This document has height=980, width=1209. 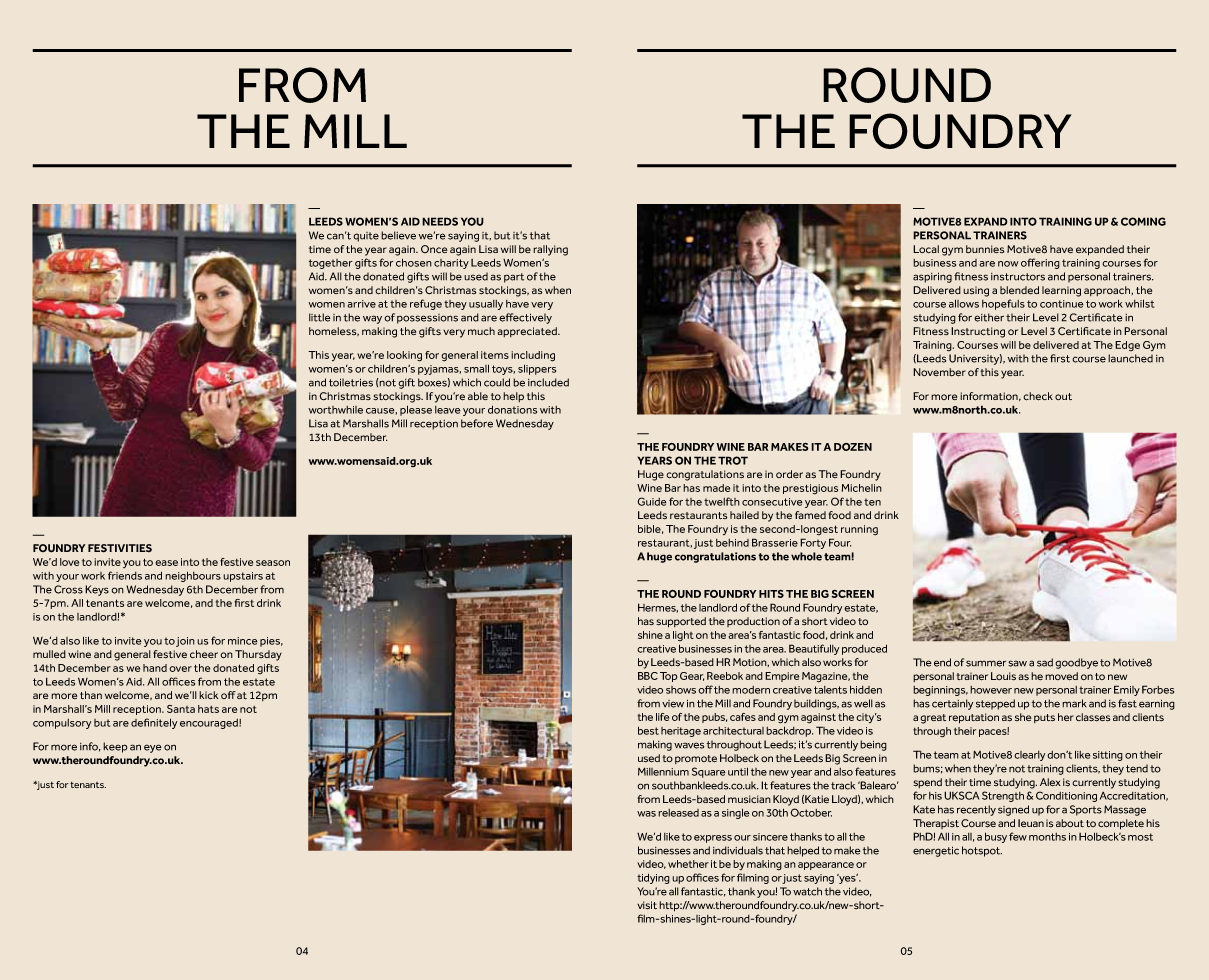 What do you see at coordinates (193, 576) in the document?
I see `neighbours` at bounding box center [193, 576].
